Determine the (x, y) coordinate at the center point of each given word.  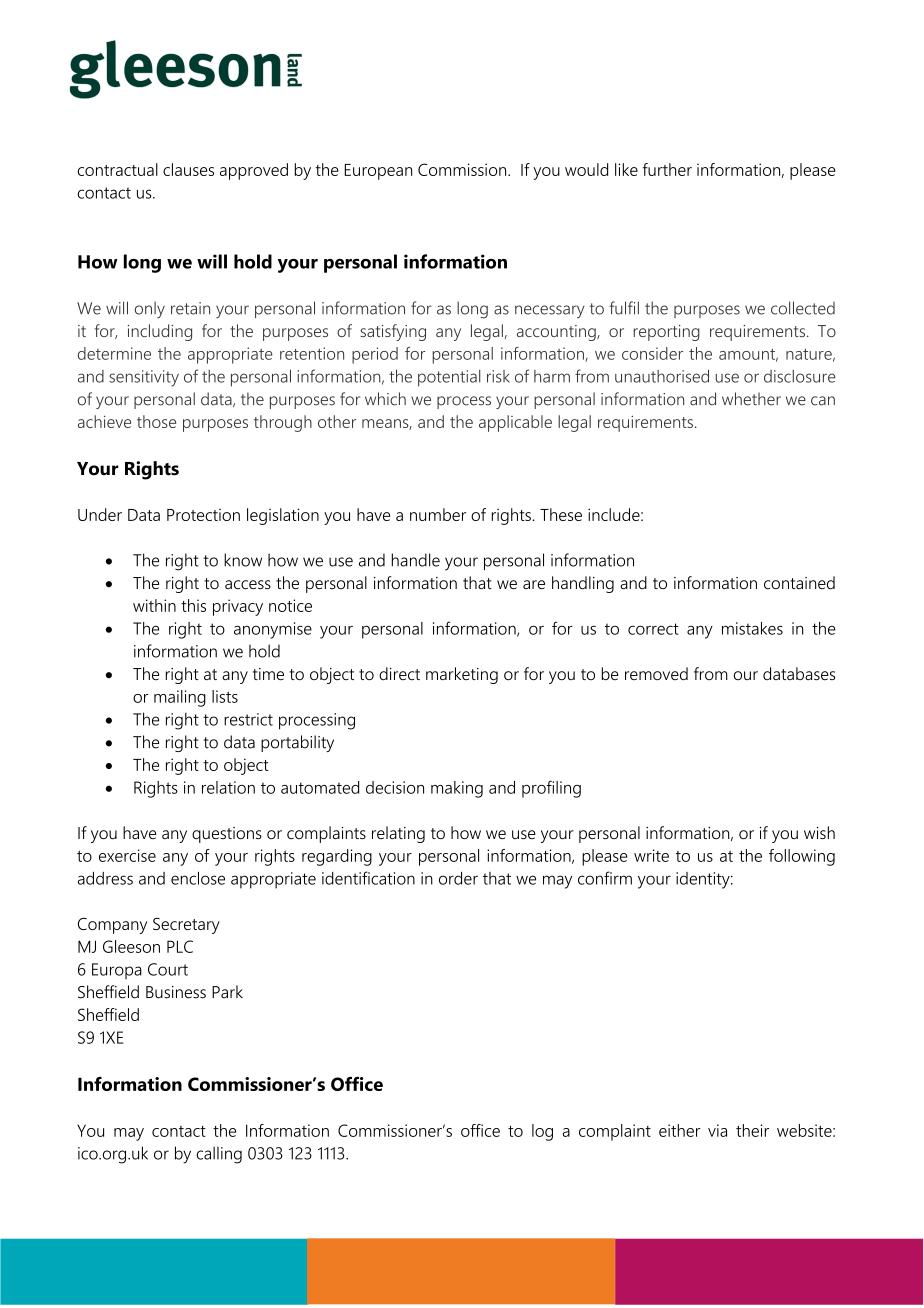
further (667, 169)
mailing (180, 698)
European (378, 172)
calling (219, 1155)
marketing (462, 675)
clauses (188, 169)
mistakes (752, 628)
